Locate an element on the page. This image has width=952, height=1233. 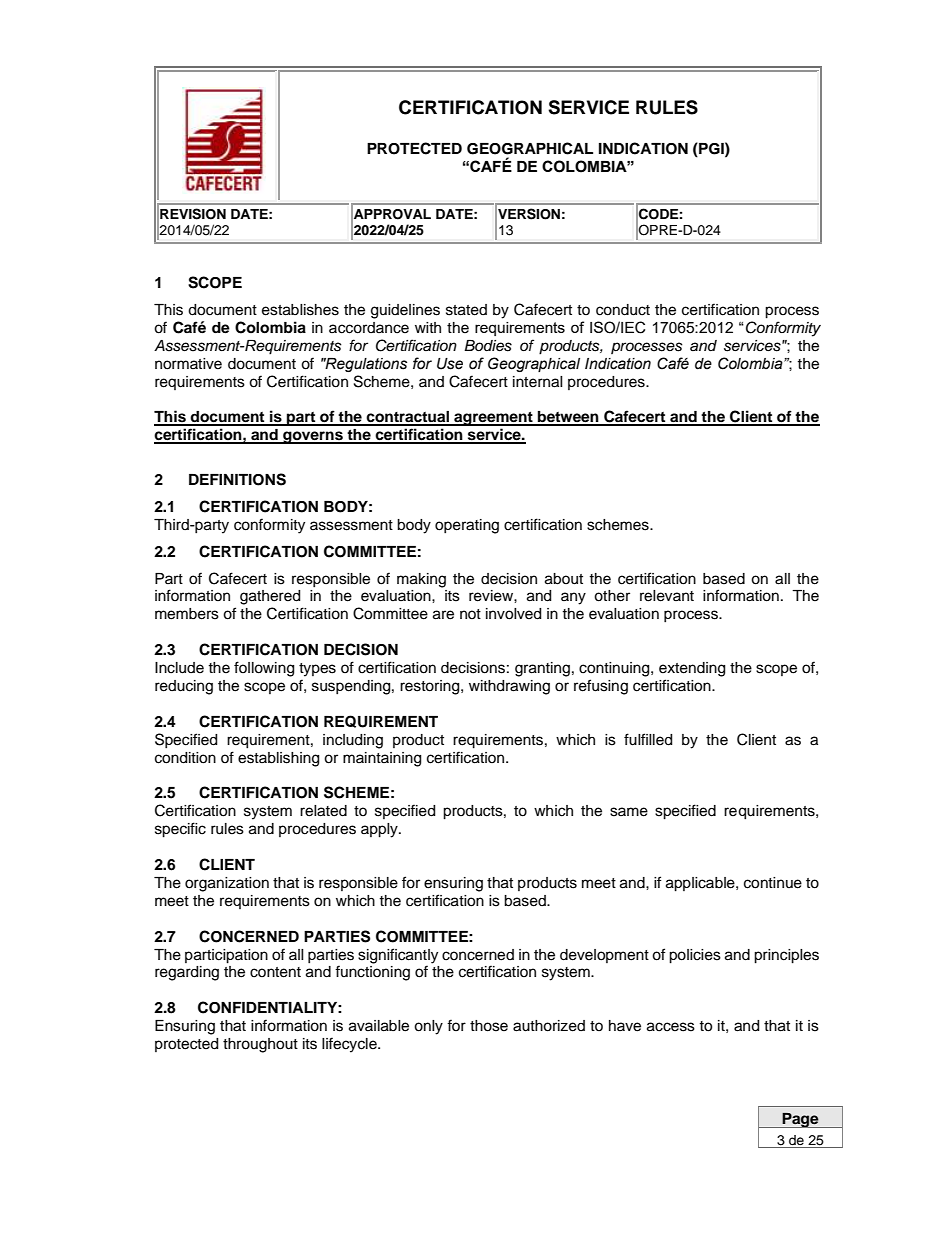
throughout is located at coordinates (260, 1045).
